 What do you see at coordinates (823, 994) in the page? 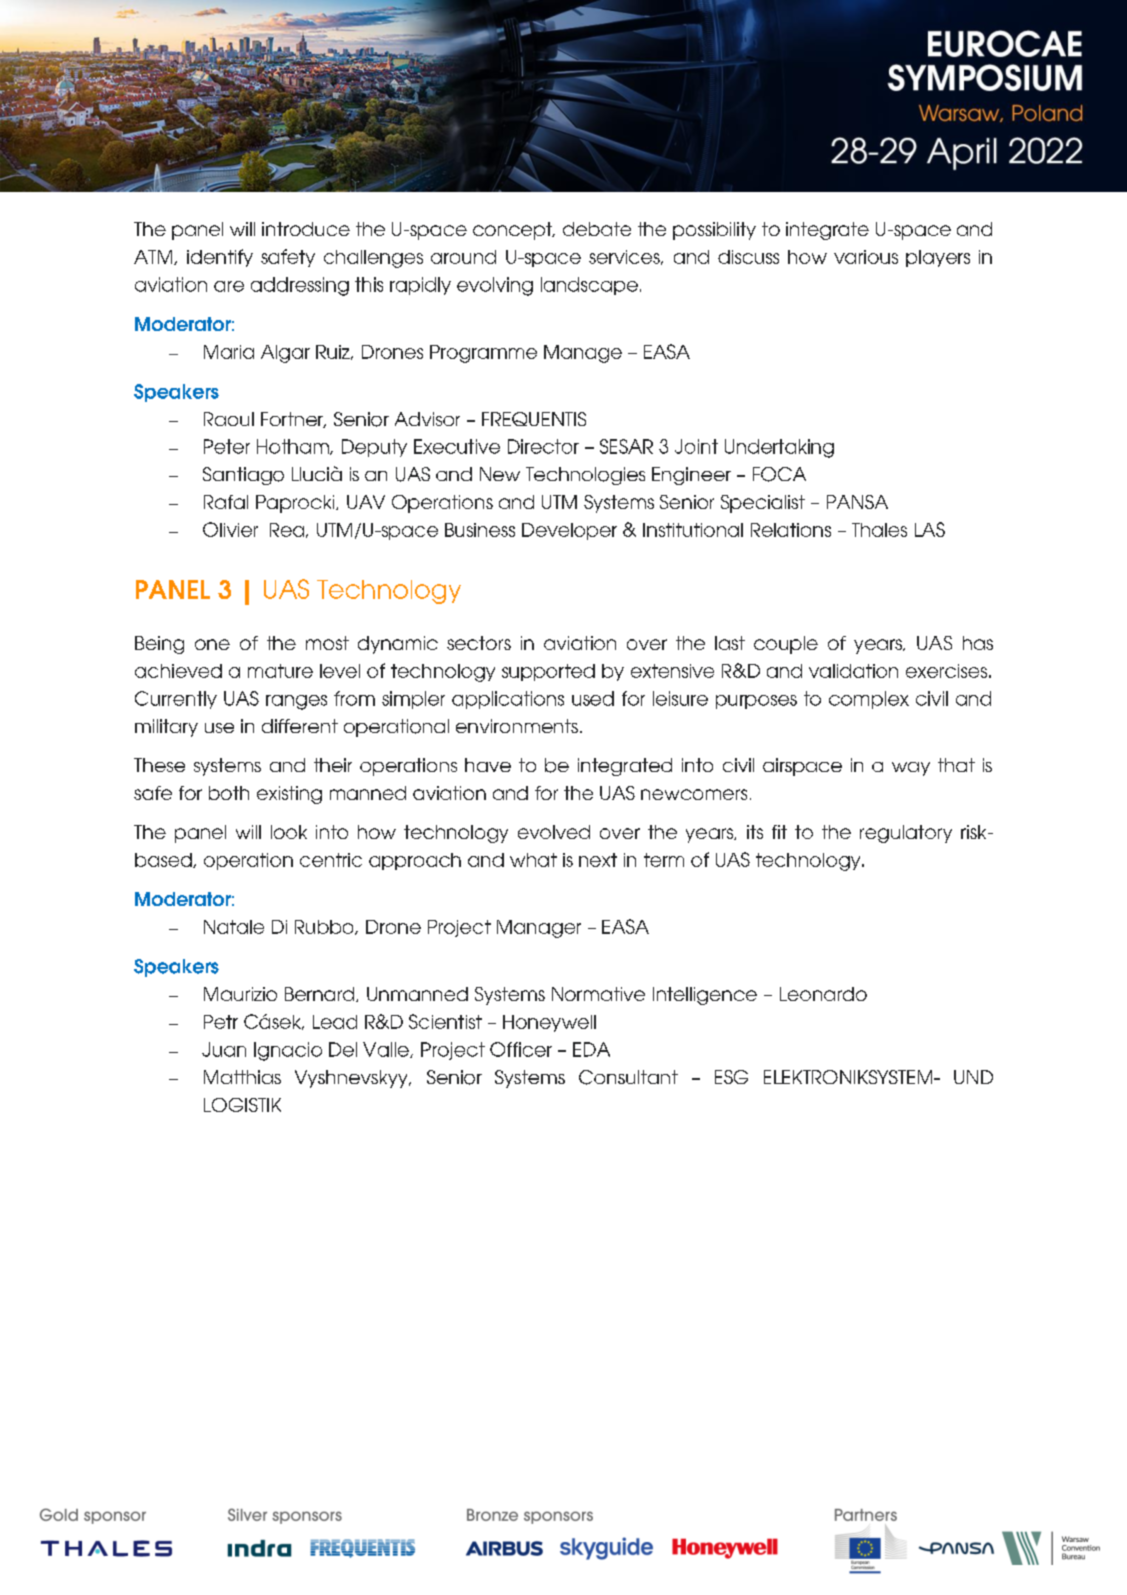
I see `Leonardo` at bounding box center [823, 994].
